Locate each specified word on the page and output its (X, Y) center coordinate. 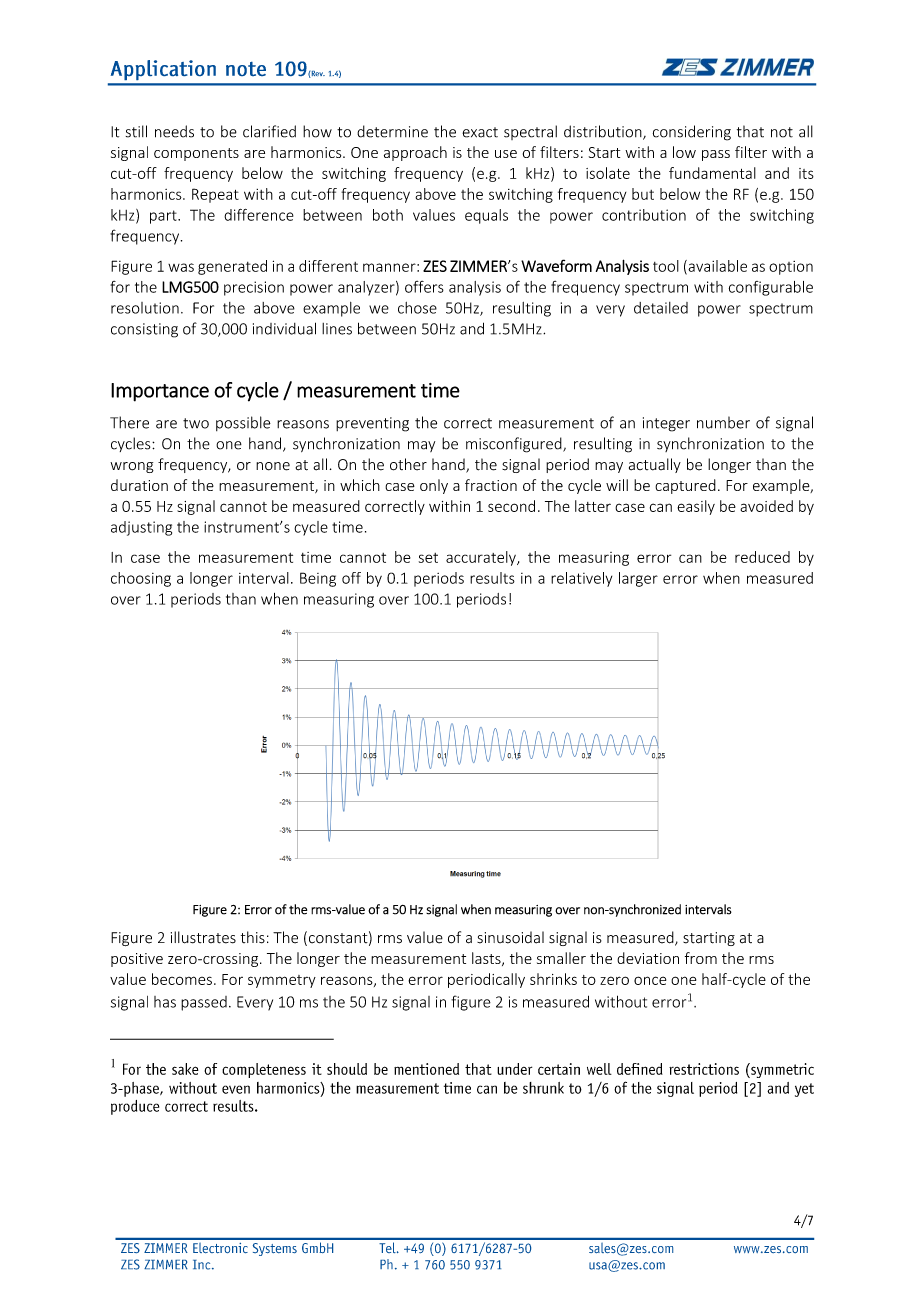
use (506, 154)
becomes (182, 979)
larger (638, 579)
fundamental (712, 173)
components (196, 154)
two (196, 423)
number (723, 422)
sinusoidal (510, 937)
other (408, 464)
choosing (141, 579)
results (492, 578)
